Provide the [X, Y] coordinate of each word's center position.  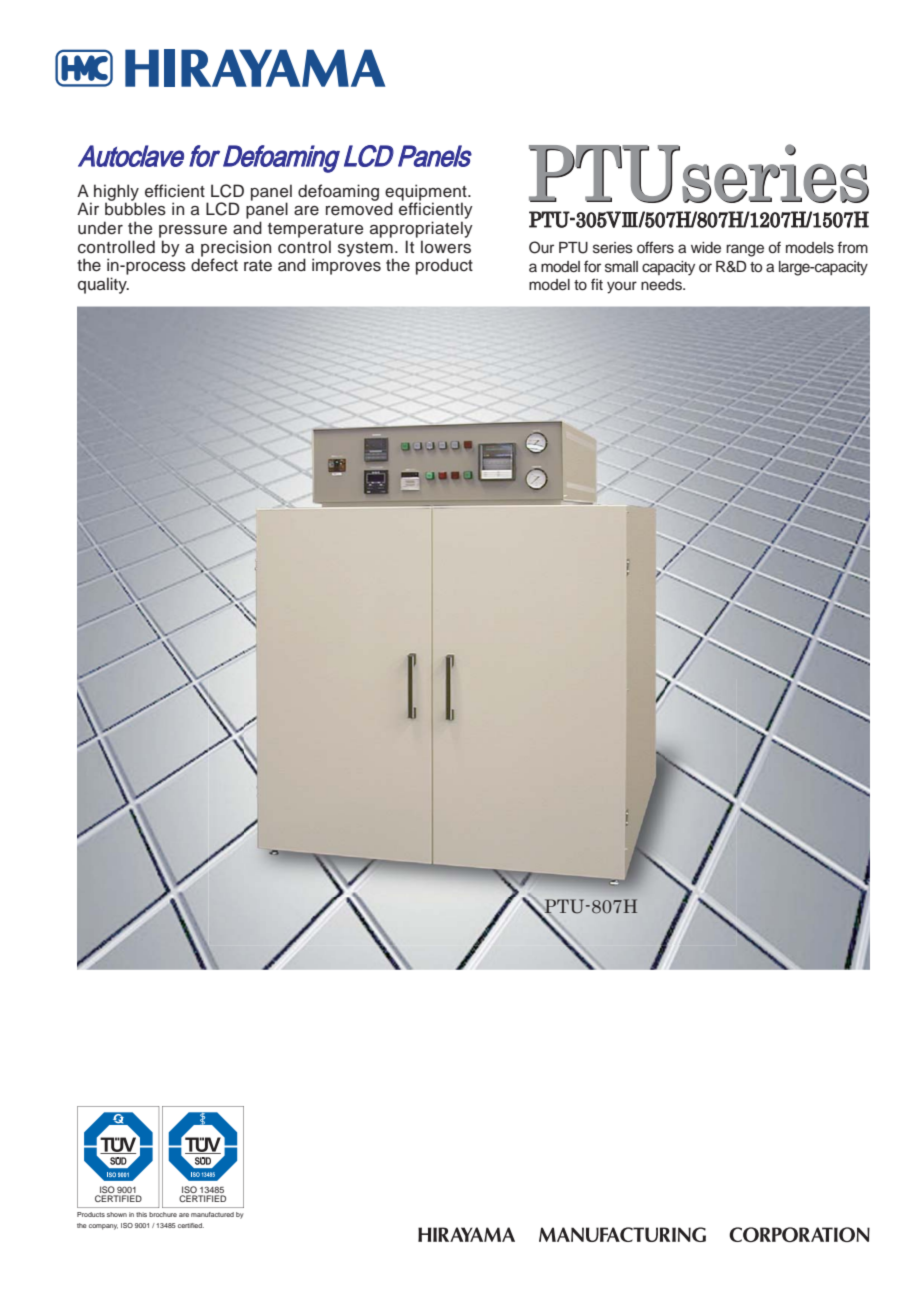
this [141, 1214]
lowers [446, 247]
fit [597, 284]
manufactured [212, 1214]
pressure [193, 231]
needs [662, 285]
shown [117, 1214]
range [745, 250]
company [103, 1227]
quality [103, 285]
